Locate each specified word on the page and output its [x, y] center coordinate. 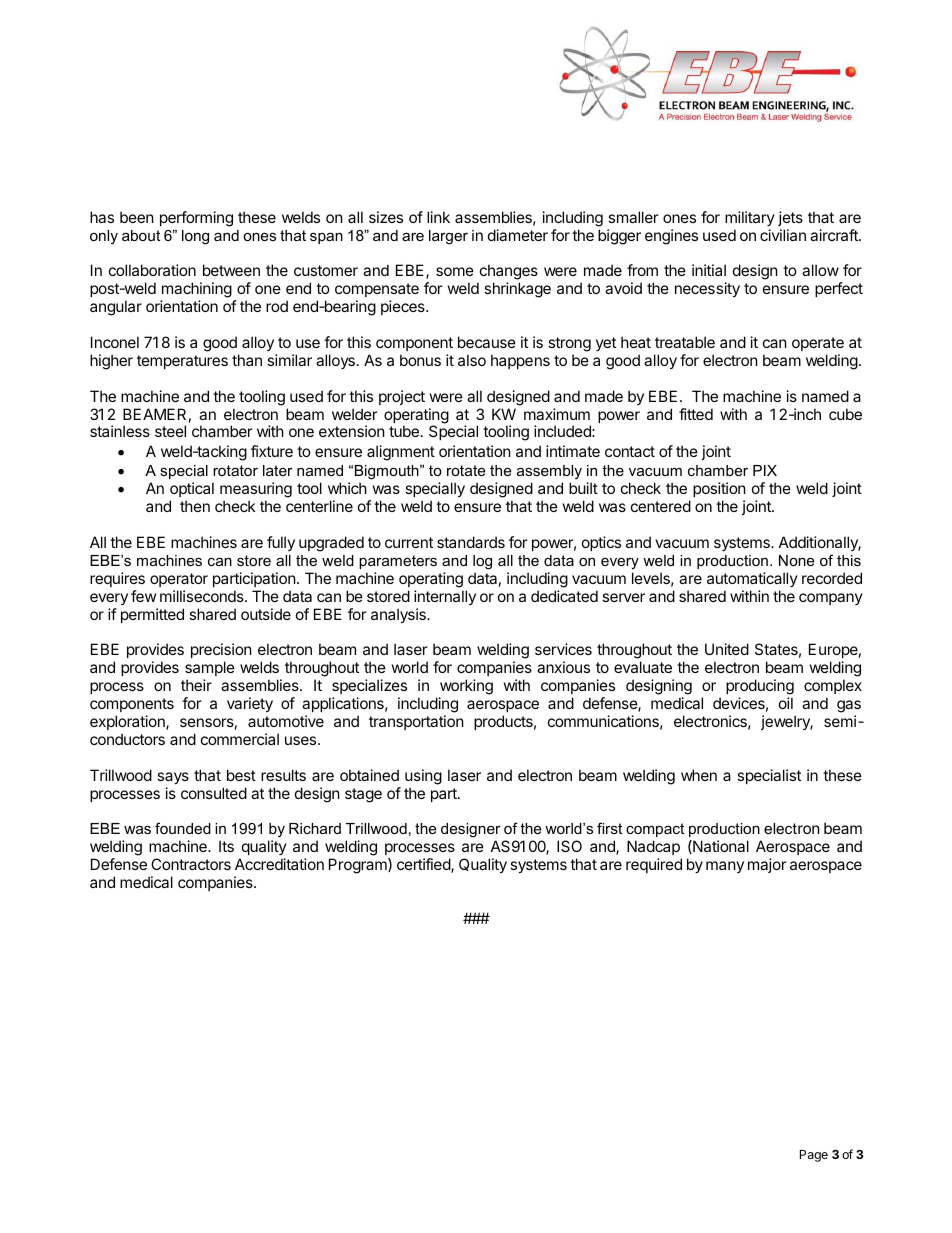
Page [814, 1156]
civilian [783, 235]
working [466, 688]
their [196, 685]
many [725, 867]
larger [448, 237]
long [195, 237]
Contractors [191, 864]
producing [760, 688]
